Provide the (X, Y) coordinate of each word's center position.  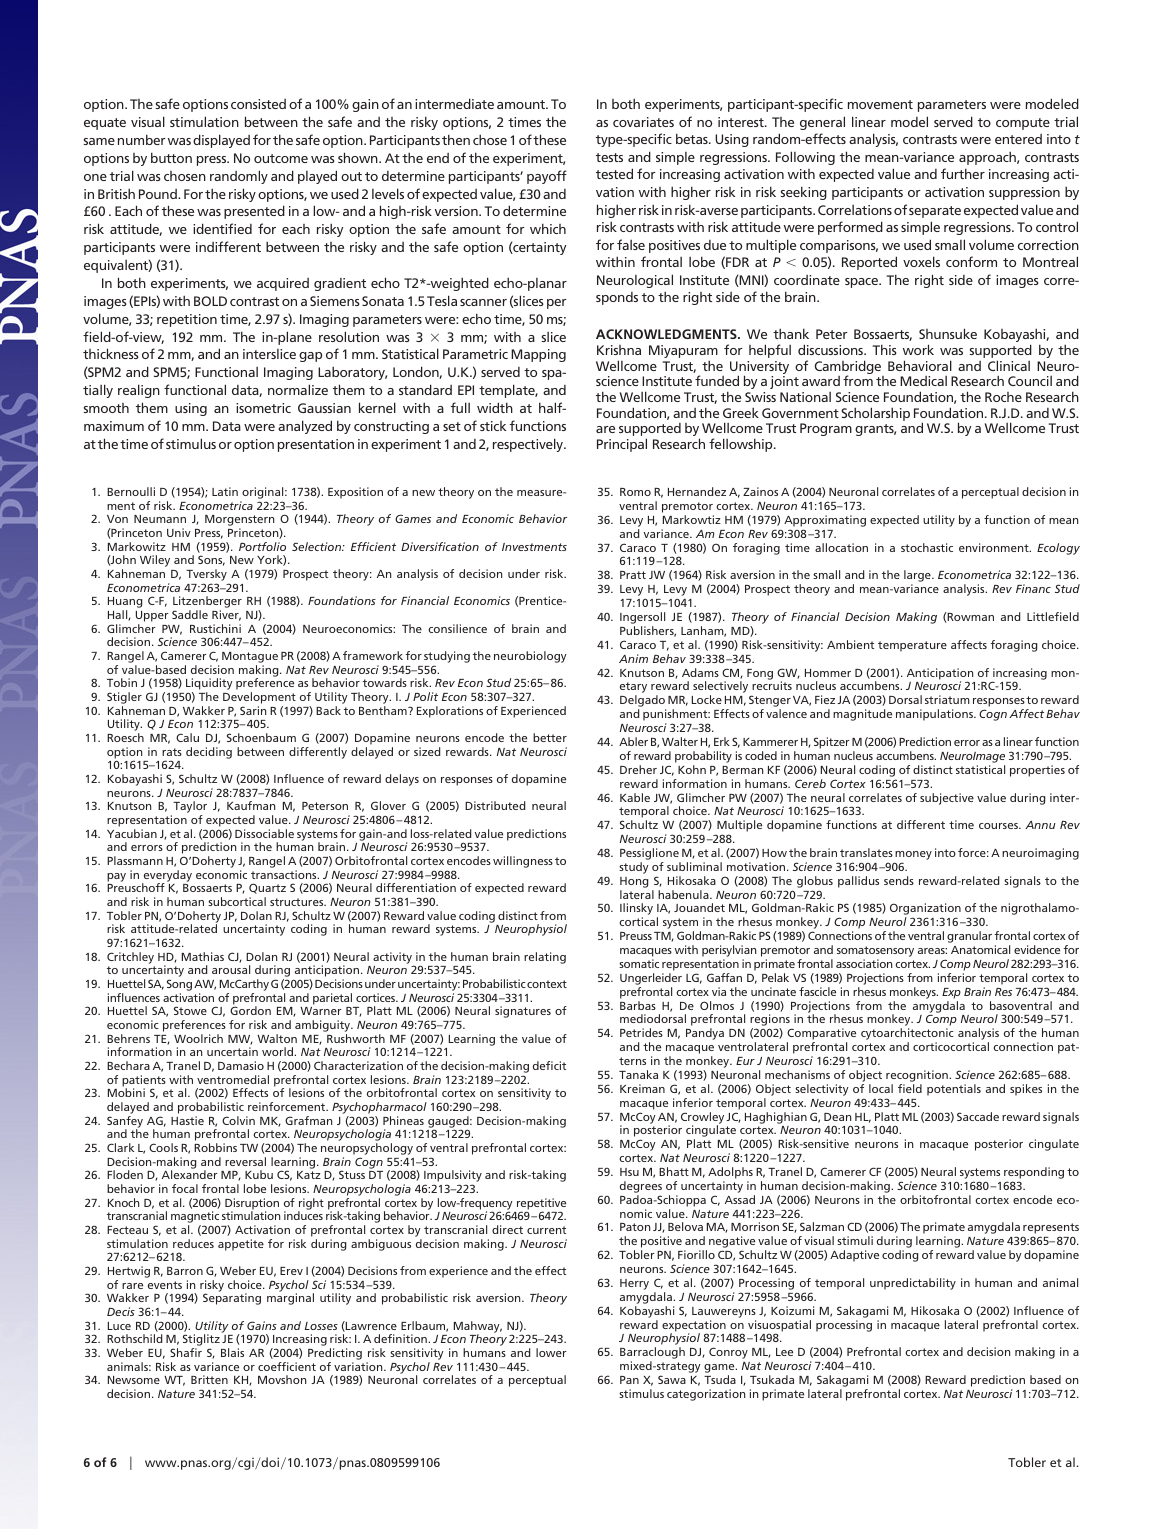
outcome (281, 158)
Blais (232, 1352)
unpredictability (913, 1284)
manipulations (935, 715)
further (963, 173)
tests (609, 157)
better (550, 737)
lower (551, 1352)
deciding (209, 753)
